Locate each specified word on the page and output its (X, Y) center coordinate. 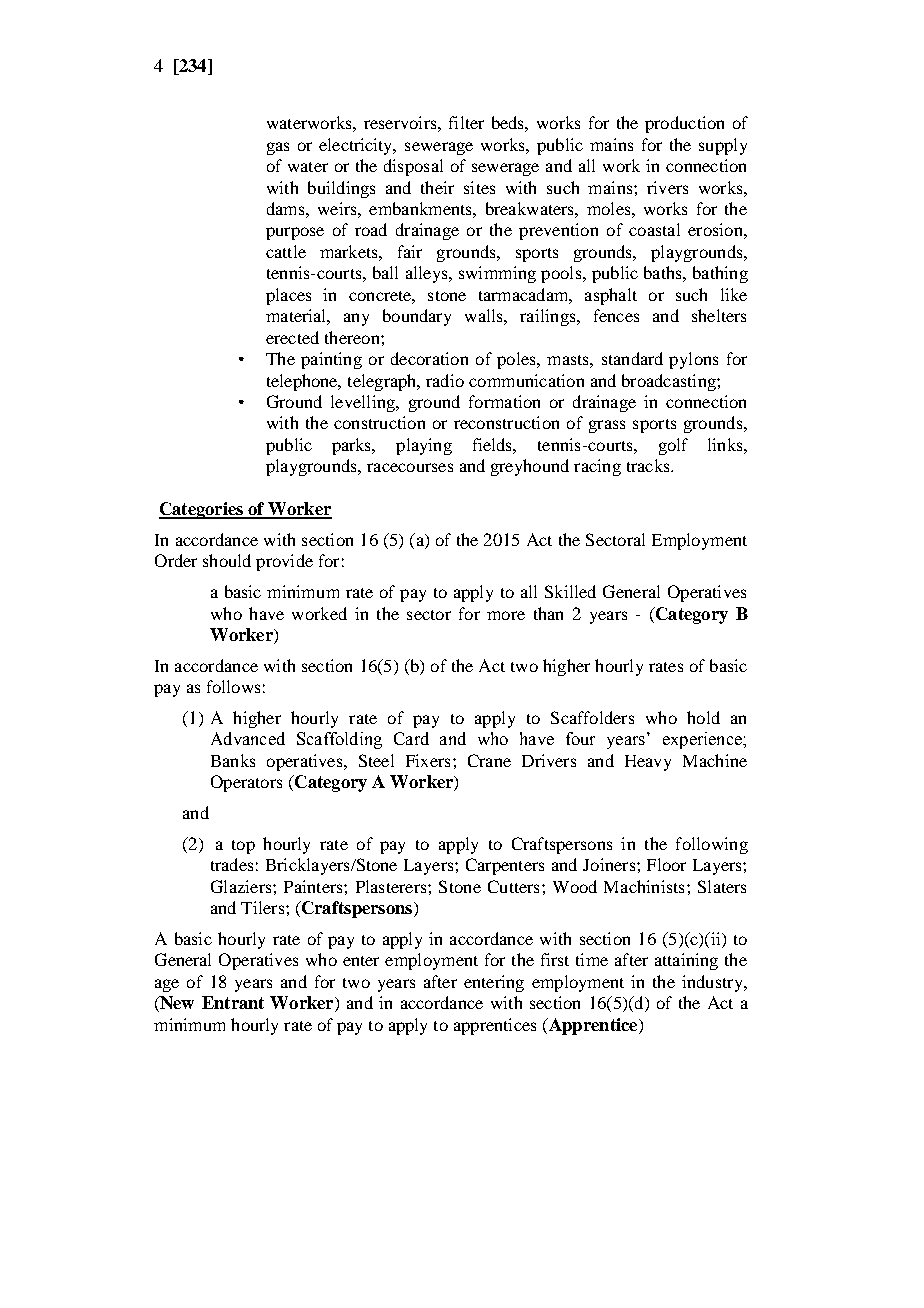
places (288, 296)
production (684, 124)
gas (278, 148)
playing (424, 446)
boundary (417, 317)
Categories (202, 510)
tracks (649, 465)
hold (703, 717)
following (712, 845)
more (506, 615)
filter (466, 122)
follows (233, 686)
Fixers (428, 760)
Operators (246, 783)
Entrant (233, 1002)
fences (616, 315)
